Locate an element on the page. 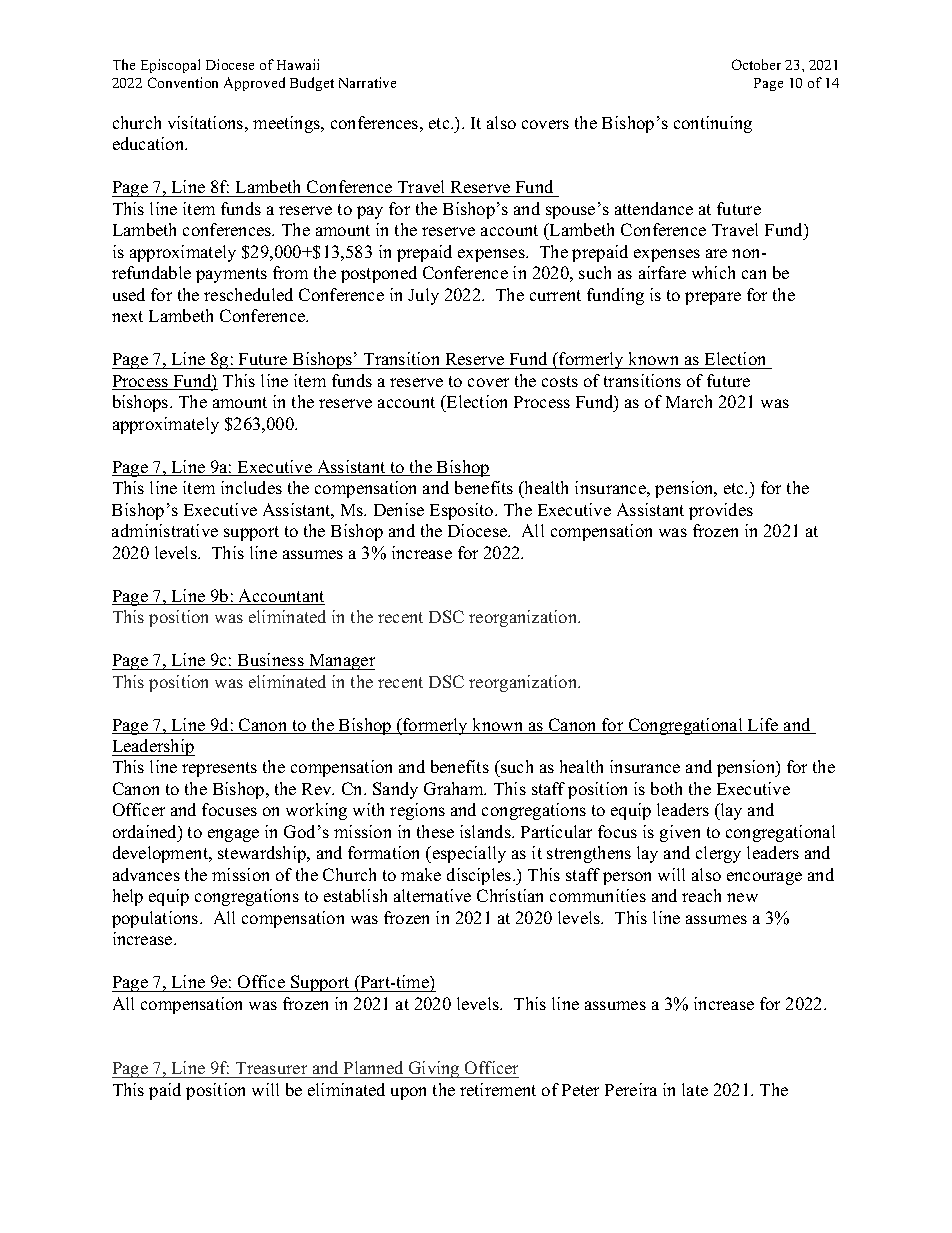 Image resolution: width=952 pixels, height=1233 pixels. Giving is located at coordinates (434, 1069).
